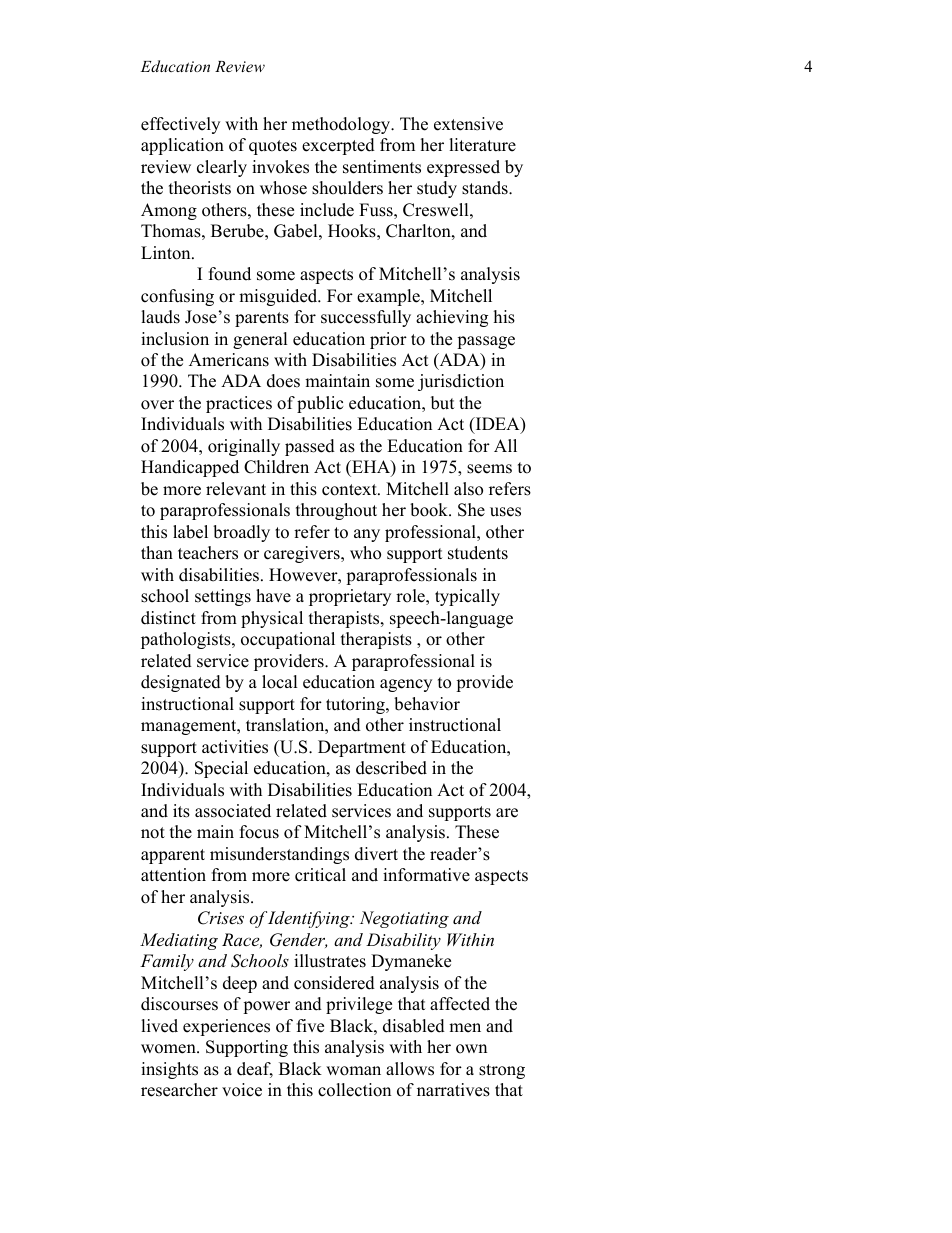 The height and width of the page is (1233, 952). Describe the element at coordinates (182, 146) in the page. I see `application` at that location.
